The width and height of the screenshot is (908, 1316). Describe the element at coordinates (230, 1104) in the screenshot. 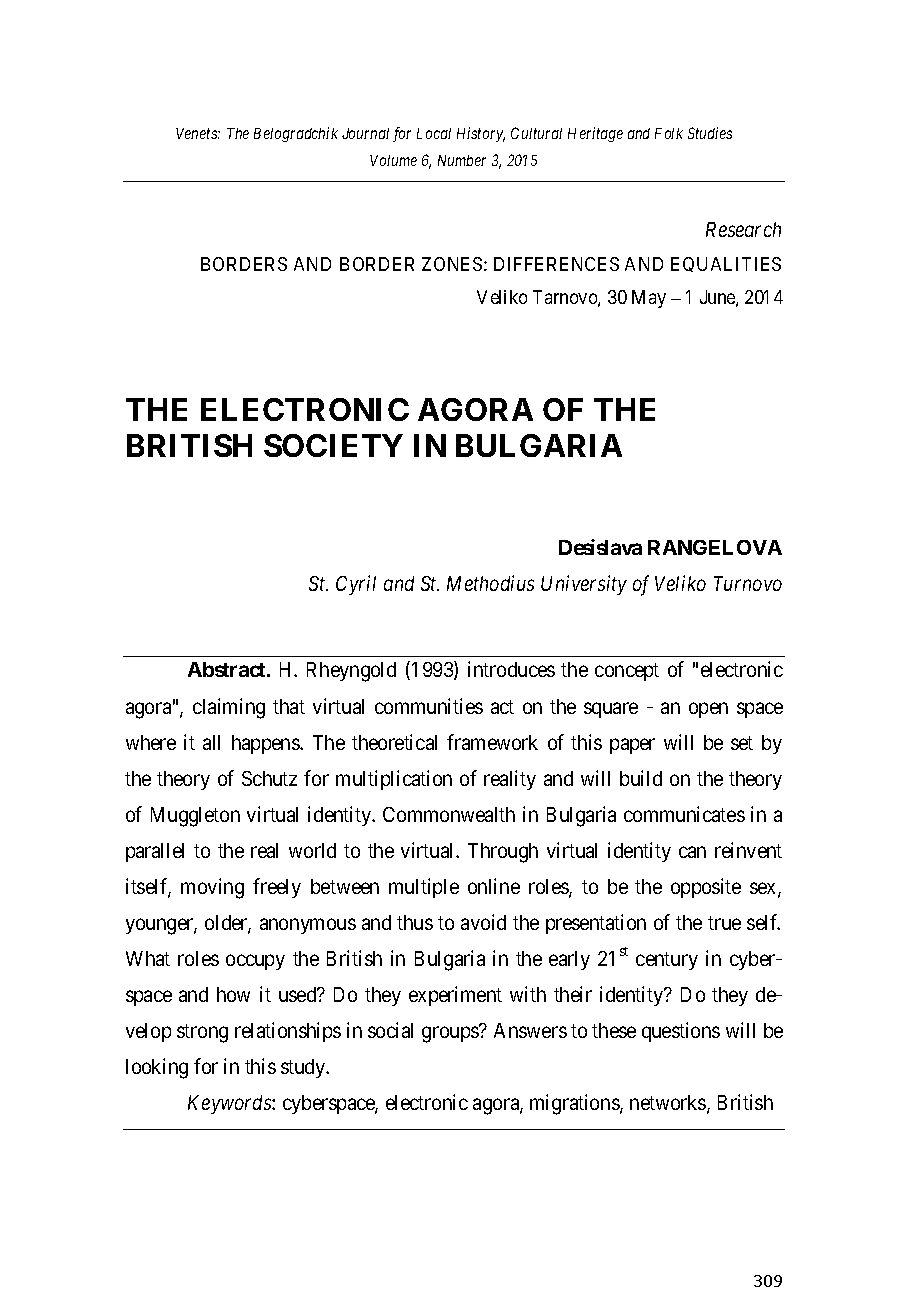

I see `Keywords` at that location.
